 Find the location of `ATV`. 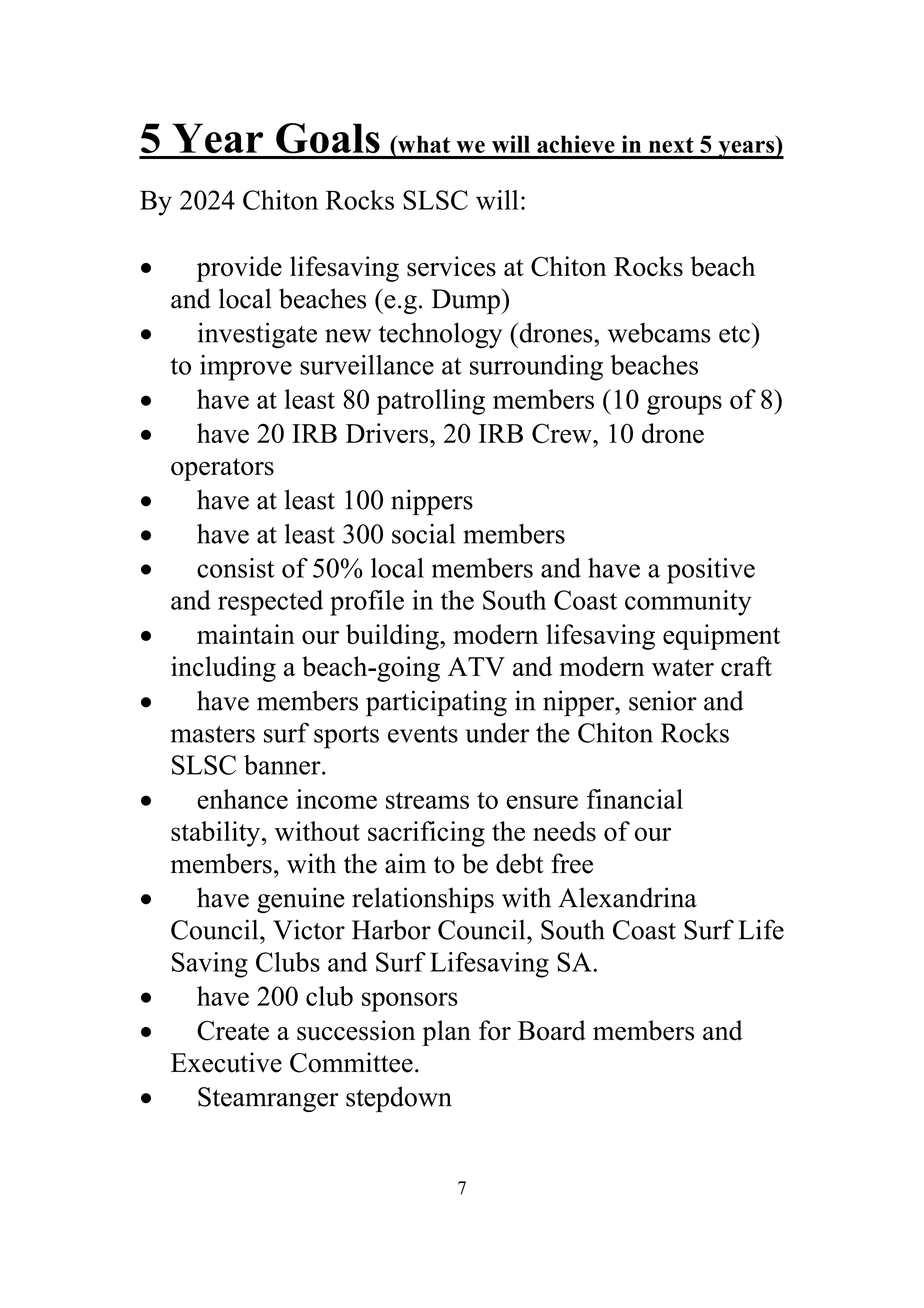

ATV is located at coordinates (476, 666).
